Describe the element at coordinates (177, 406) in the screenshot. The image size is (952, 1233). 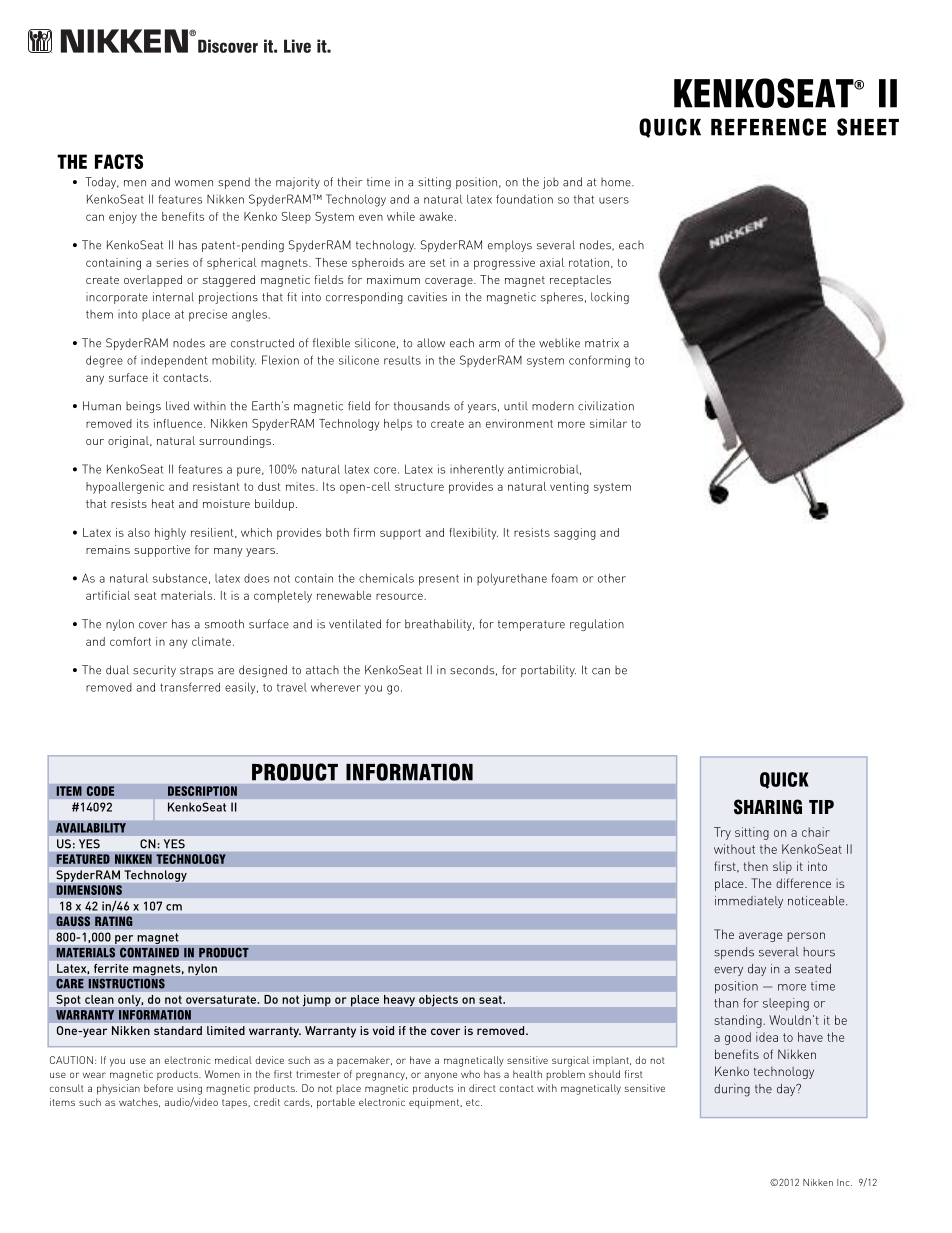
I see `lived` at that location.
